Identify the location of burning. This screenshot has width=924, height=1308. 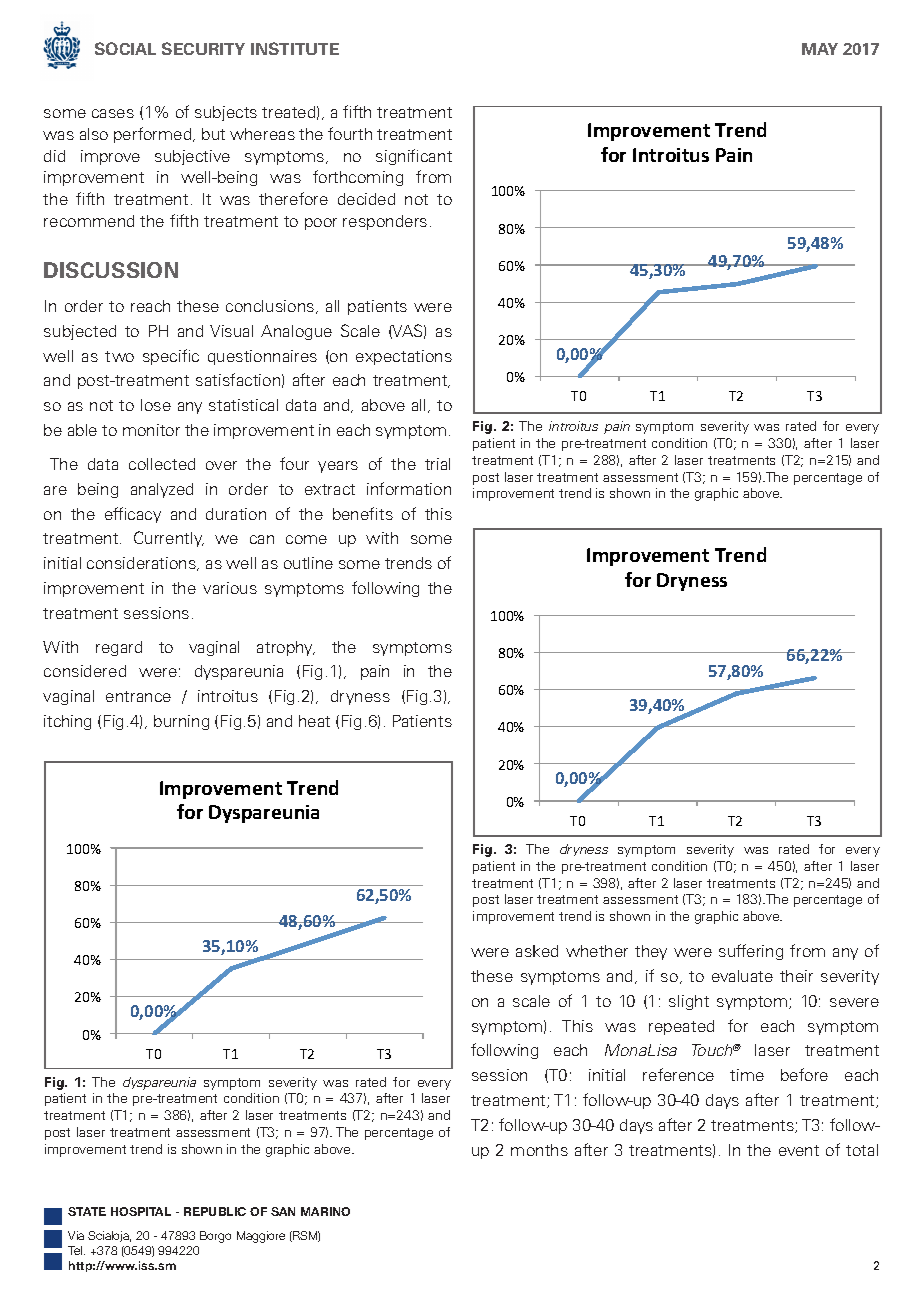
(181, 722).
